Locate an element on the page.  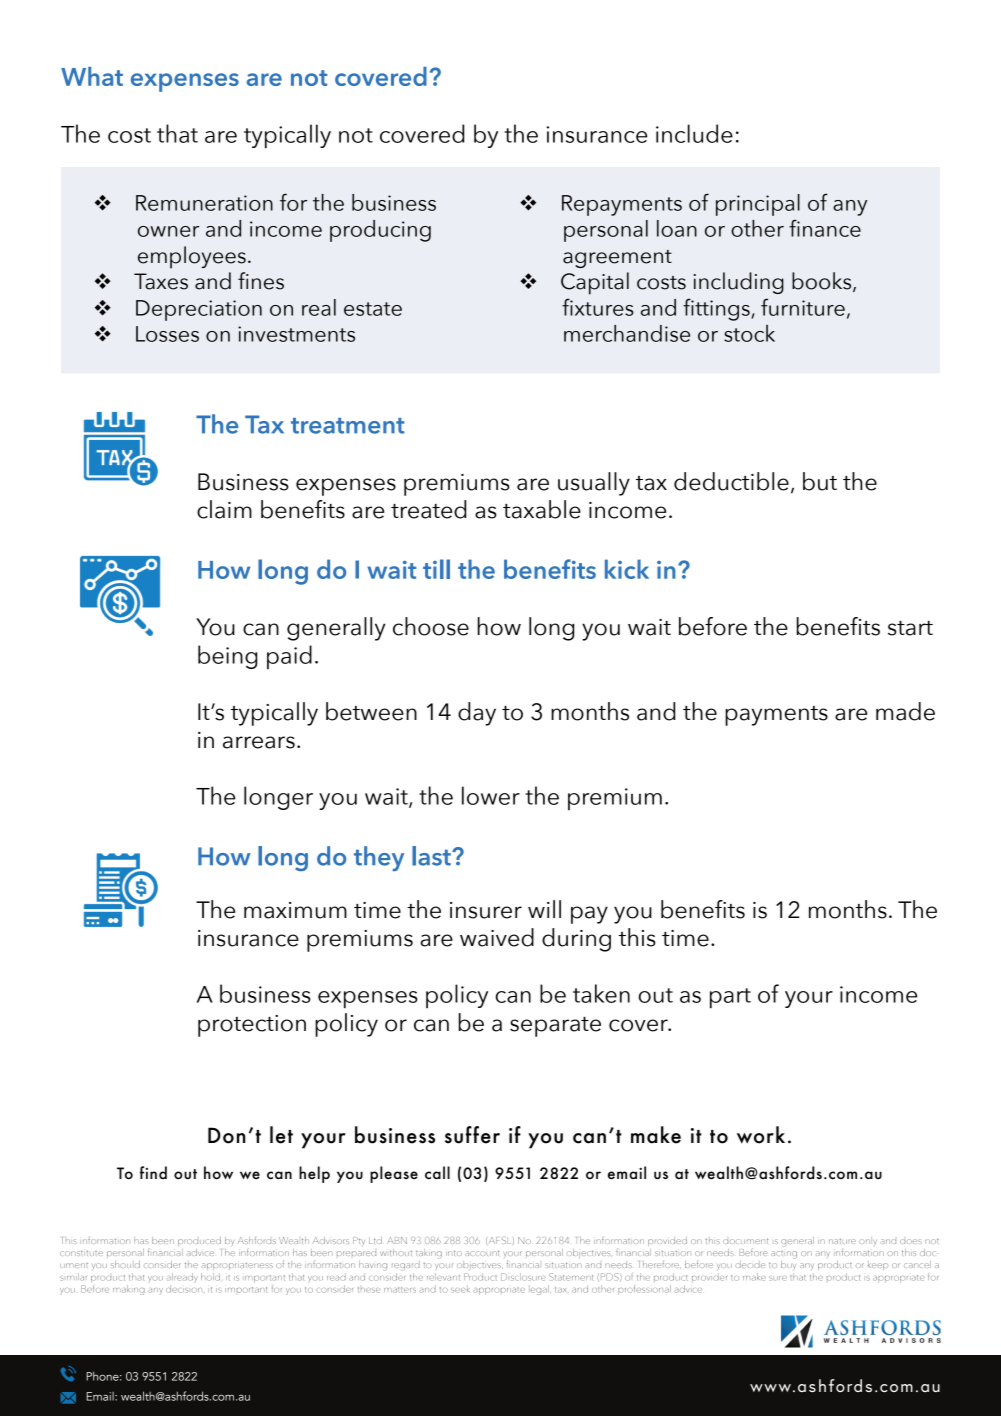
claim is located at coordinates (224, 509).
